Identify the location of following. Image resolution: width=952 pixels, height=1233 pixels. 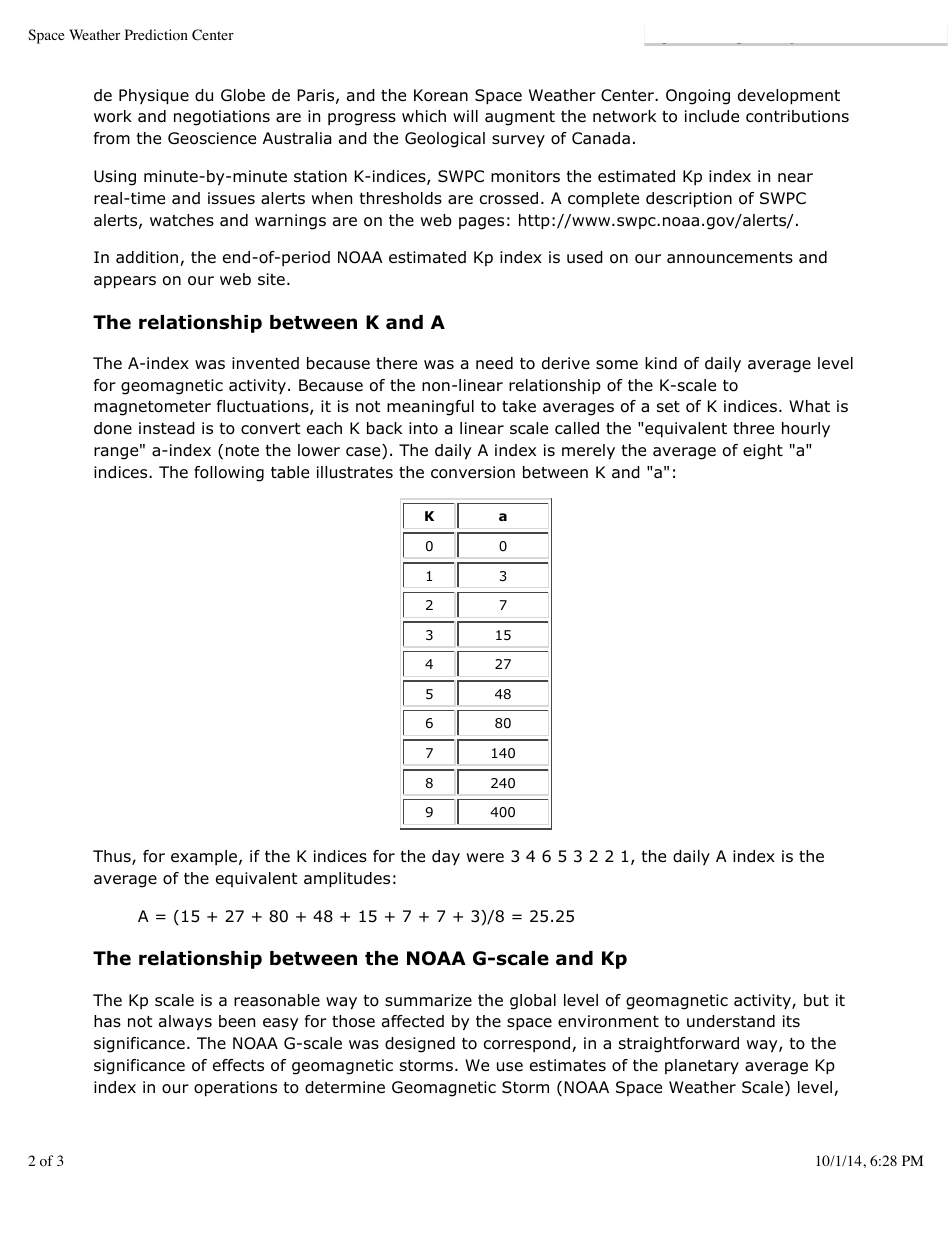
(229, 474).
